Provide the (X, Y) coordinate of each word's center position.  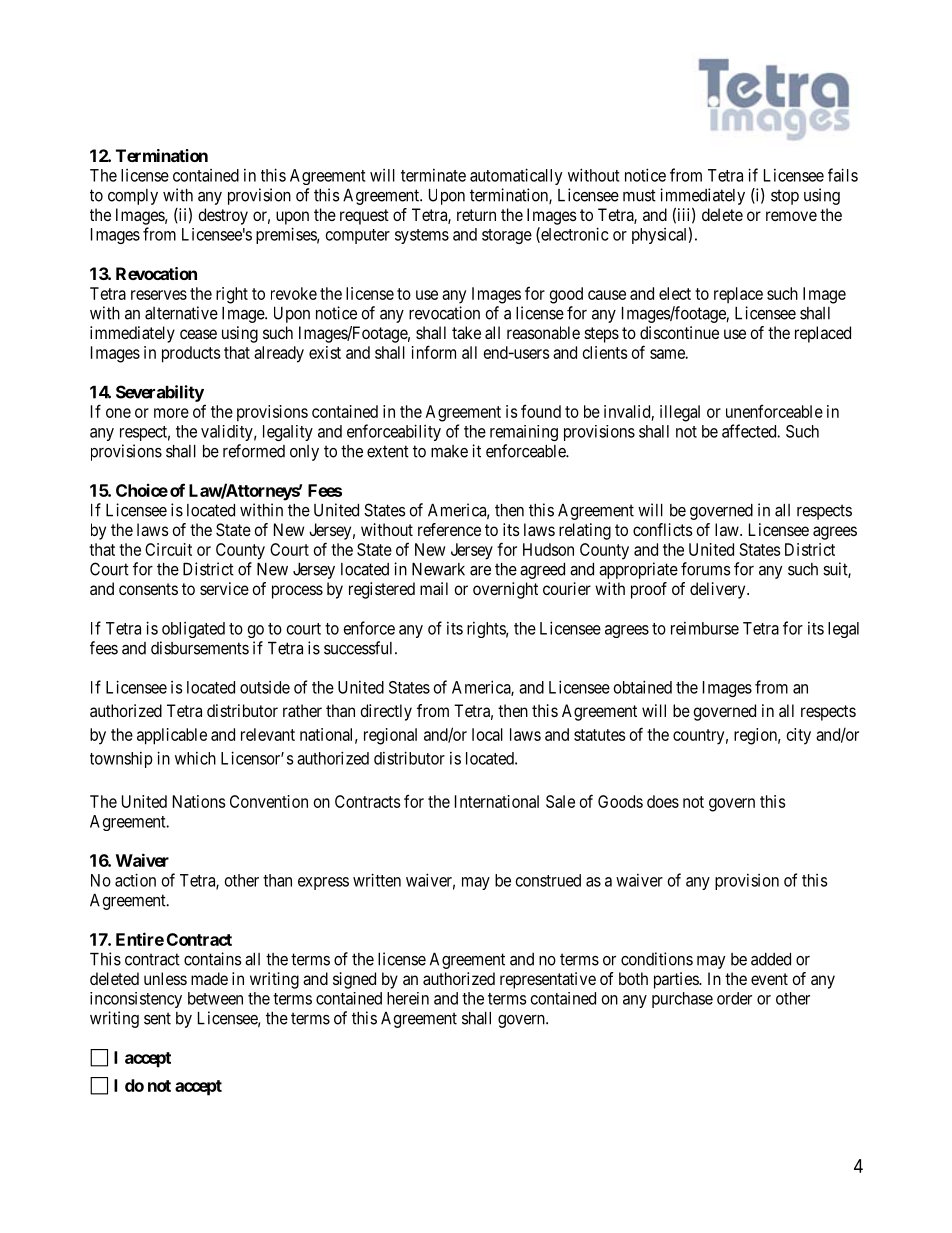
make (449, 451)
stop (785, 197)
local (487, 734)
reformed (254, 451)
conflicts (663, 529)
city (799, 736)
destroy (223, 216)
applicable (172, 736)
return (476, 215)
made (209, 978)
